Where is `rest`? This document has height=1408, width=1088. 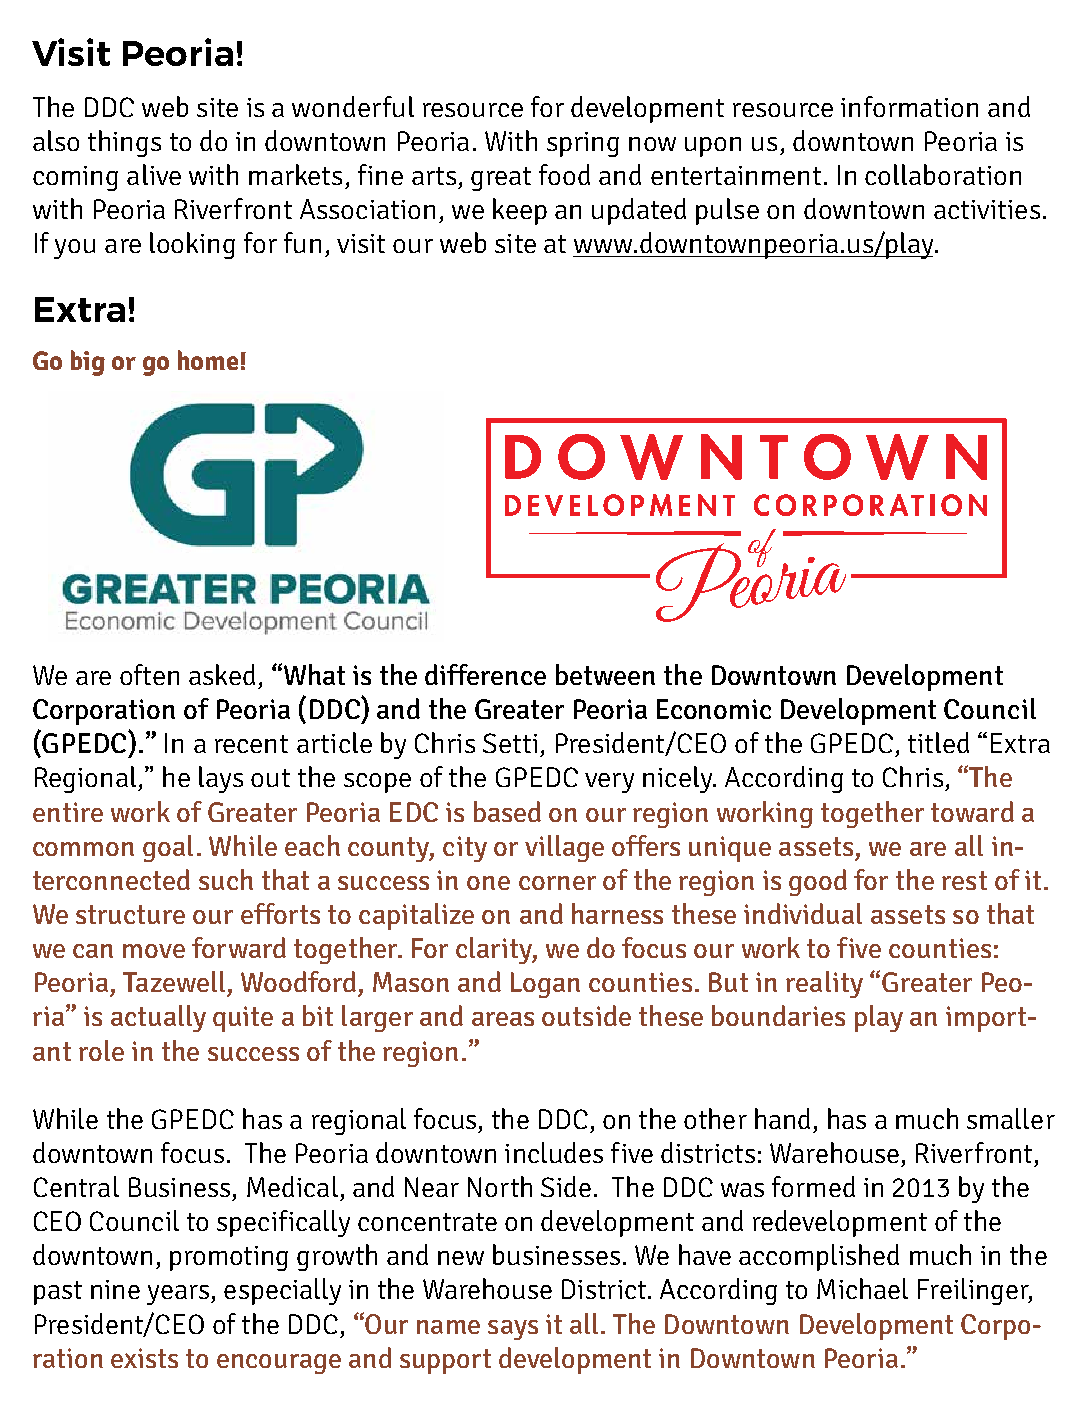 rest is located at coordinates (964, 880).
